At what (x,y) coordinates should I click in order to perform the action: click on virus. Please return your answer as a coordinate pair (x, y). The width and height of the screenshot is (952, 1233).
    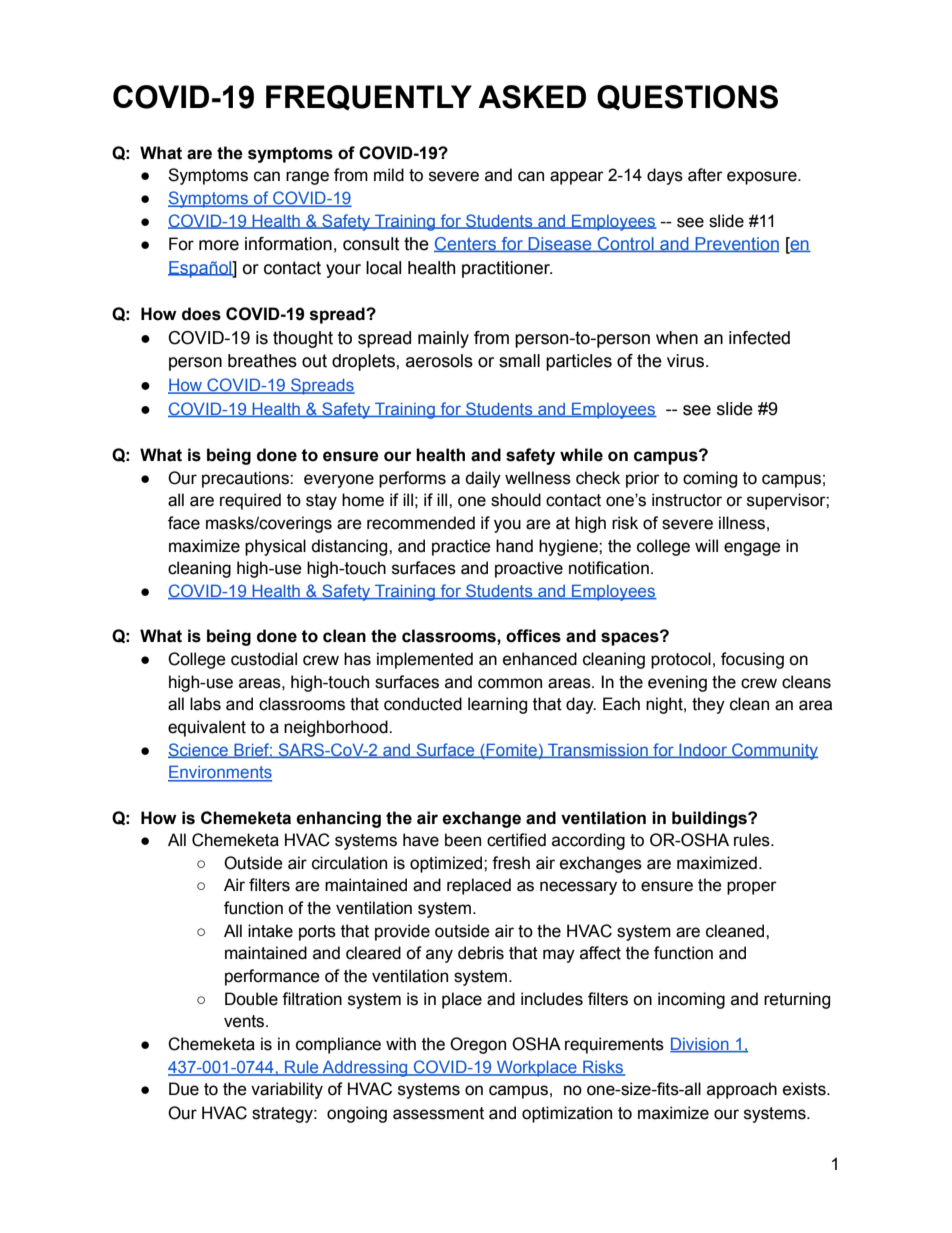
    Looking at the image, I should click on (687, 361).
